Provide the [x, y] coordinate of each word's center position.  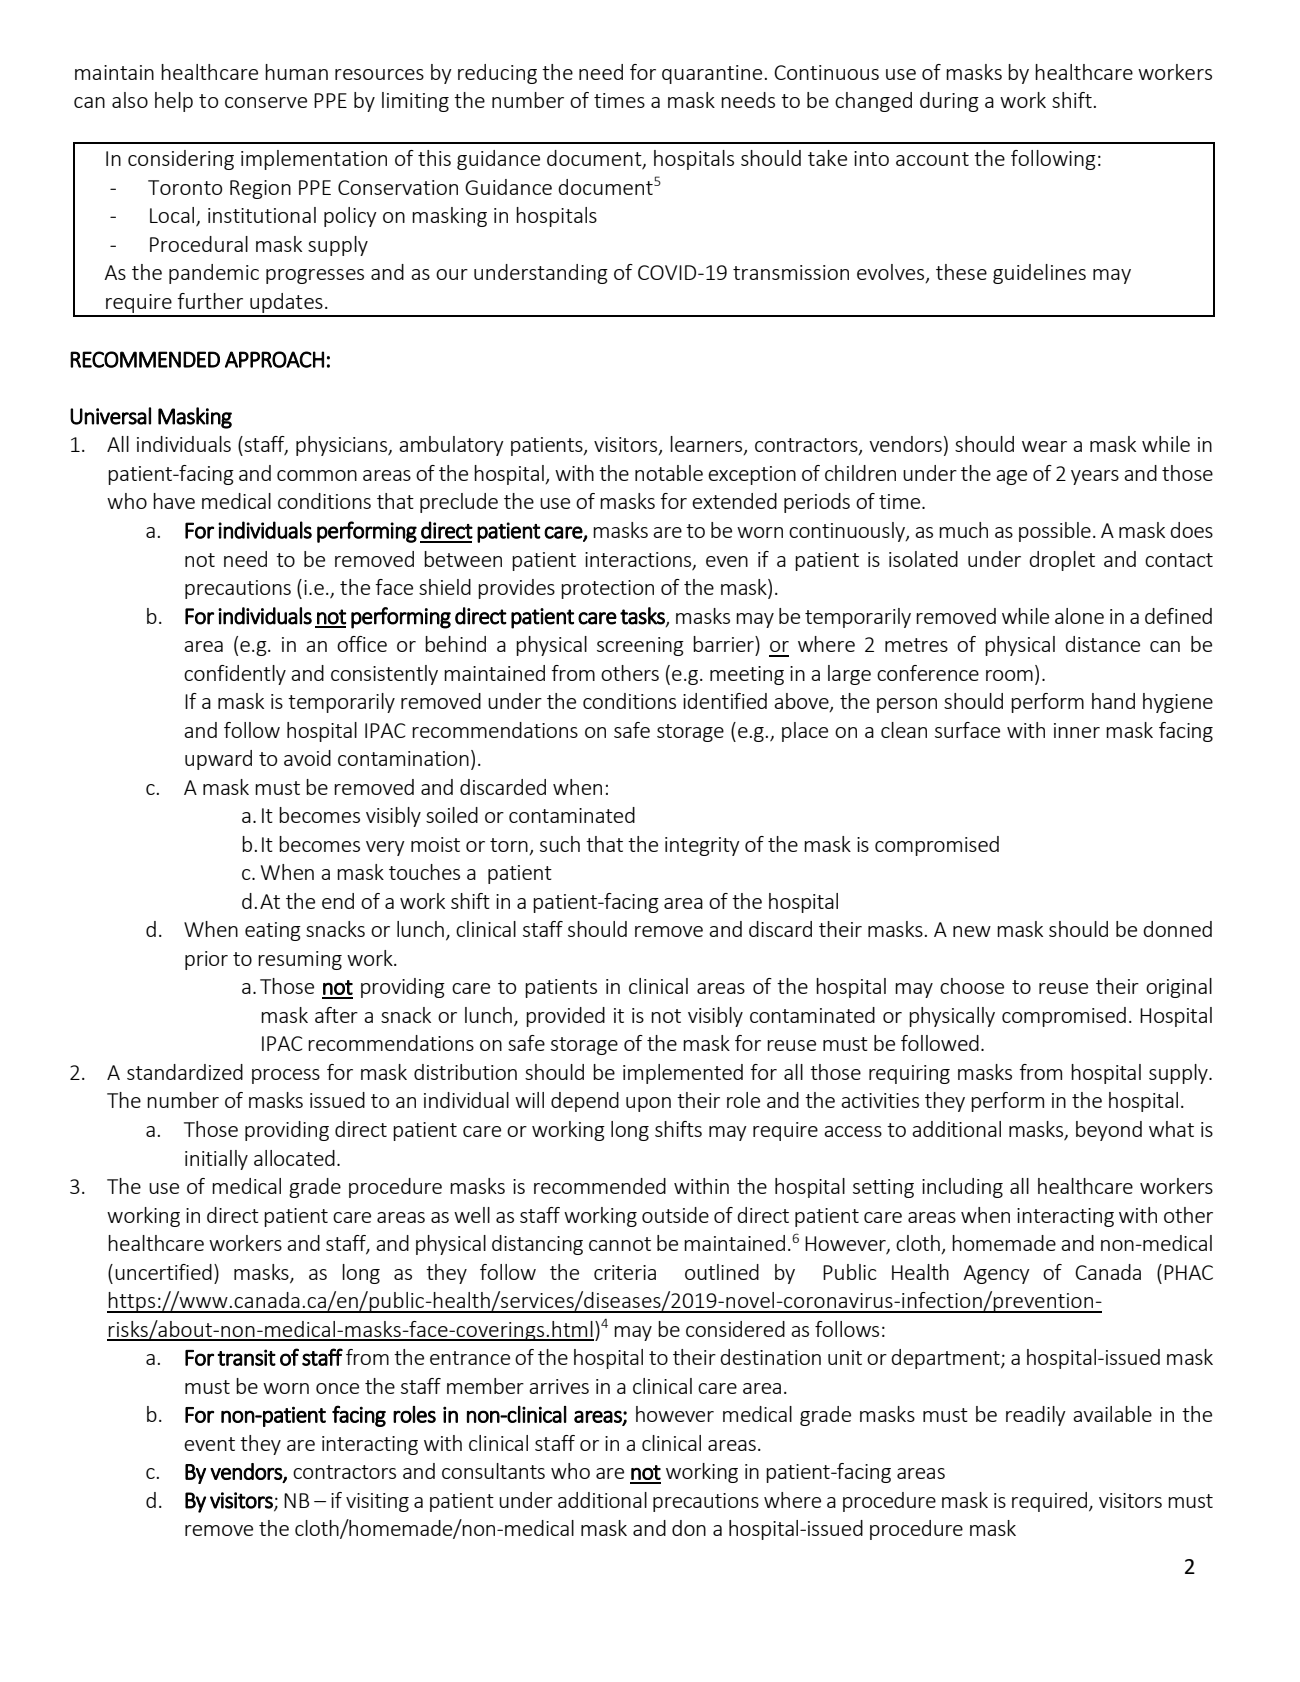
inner [1077, 730]
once [337, 1388]
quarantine [712, 74]
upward [218, 760]
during [949, 102]
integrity [702, 846]
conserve [266, 102]
